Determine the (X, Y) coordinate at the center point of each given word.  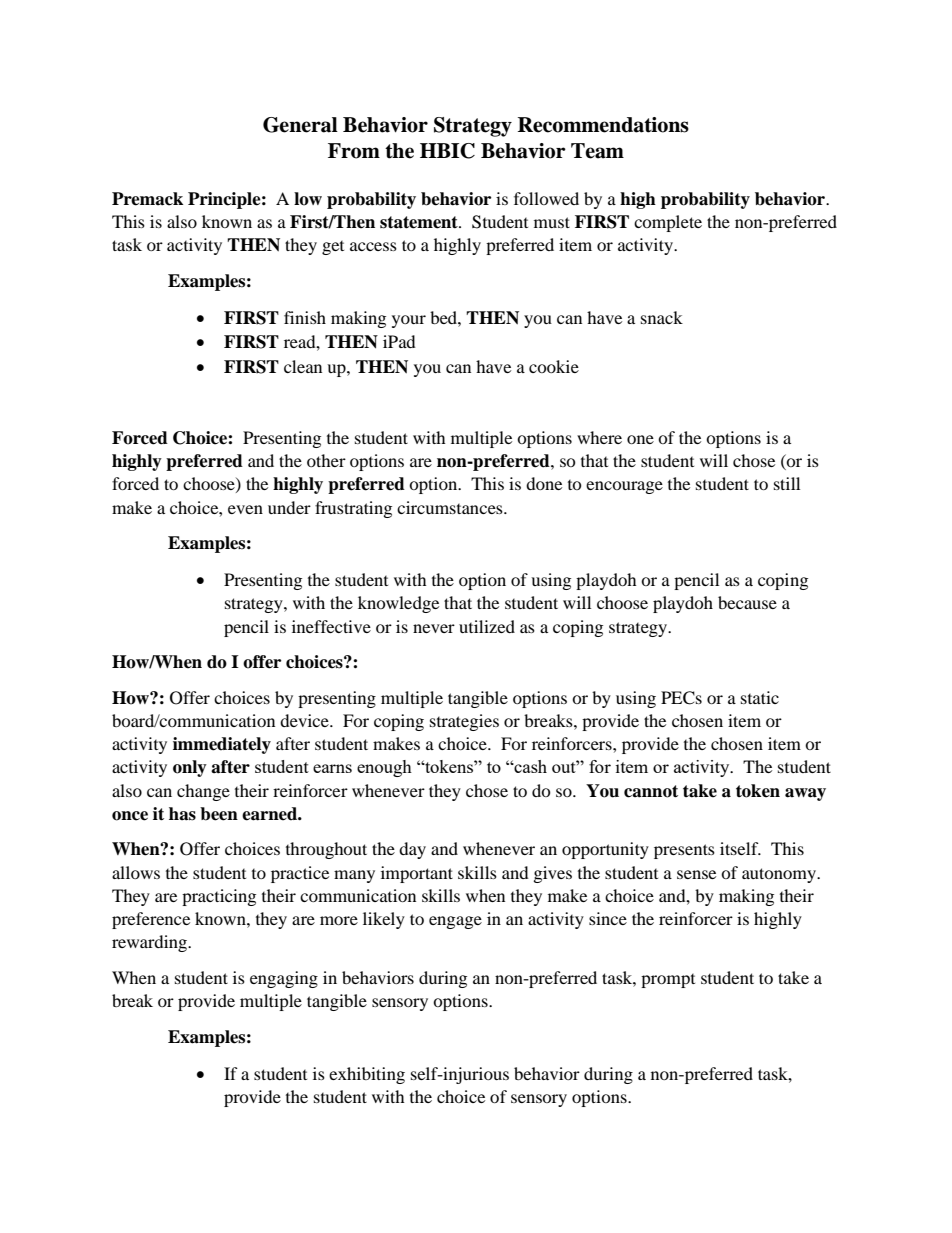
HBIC (447, 151)
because (747, 602)
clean (303, 366)
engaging (284, 979)
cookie (554, 366)
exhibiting (367, 1075)
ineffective (331, 626)
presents (684, 851)
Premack (147, 199)
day (412, 850)
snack (662, 317)
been (219, 814)
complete (668, 223)
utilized (487, 626)
